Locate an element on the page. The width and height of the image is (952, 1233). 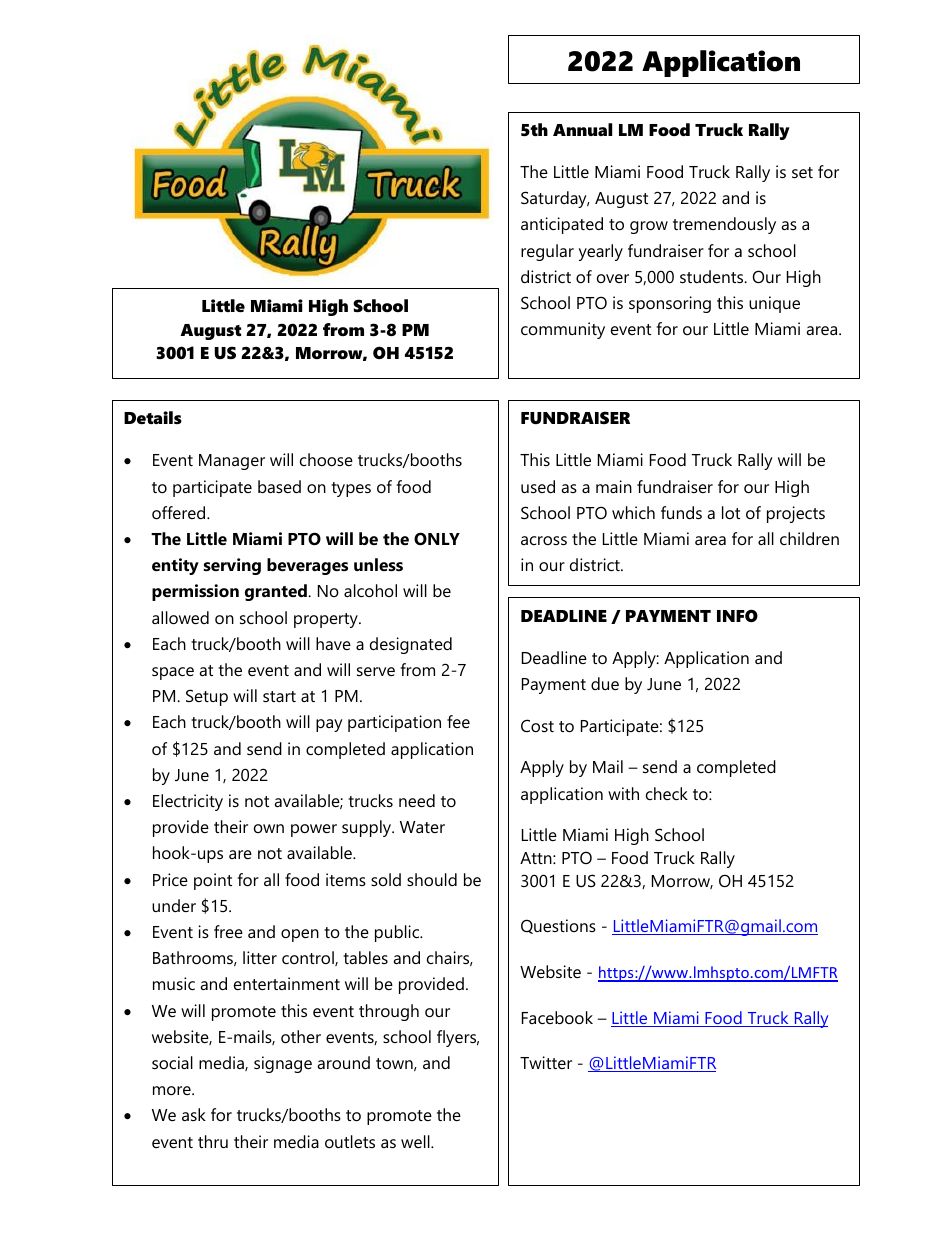
used is located at coordinates (538, 486).
